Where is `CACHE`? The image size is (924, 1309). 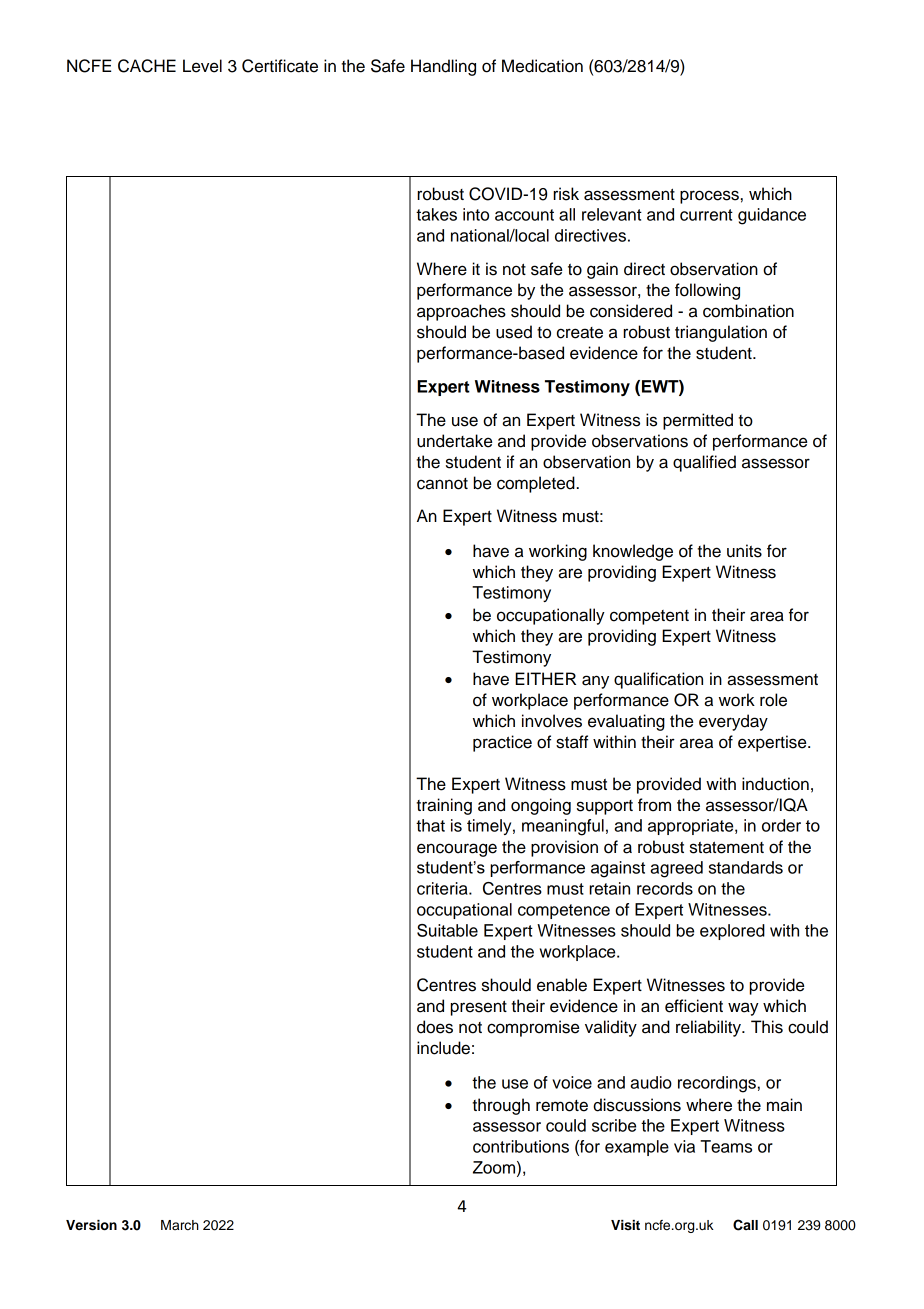
CACHE is located at coordinates (147, 66).
